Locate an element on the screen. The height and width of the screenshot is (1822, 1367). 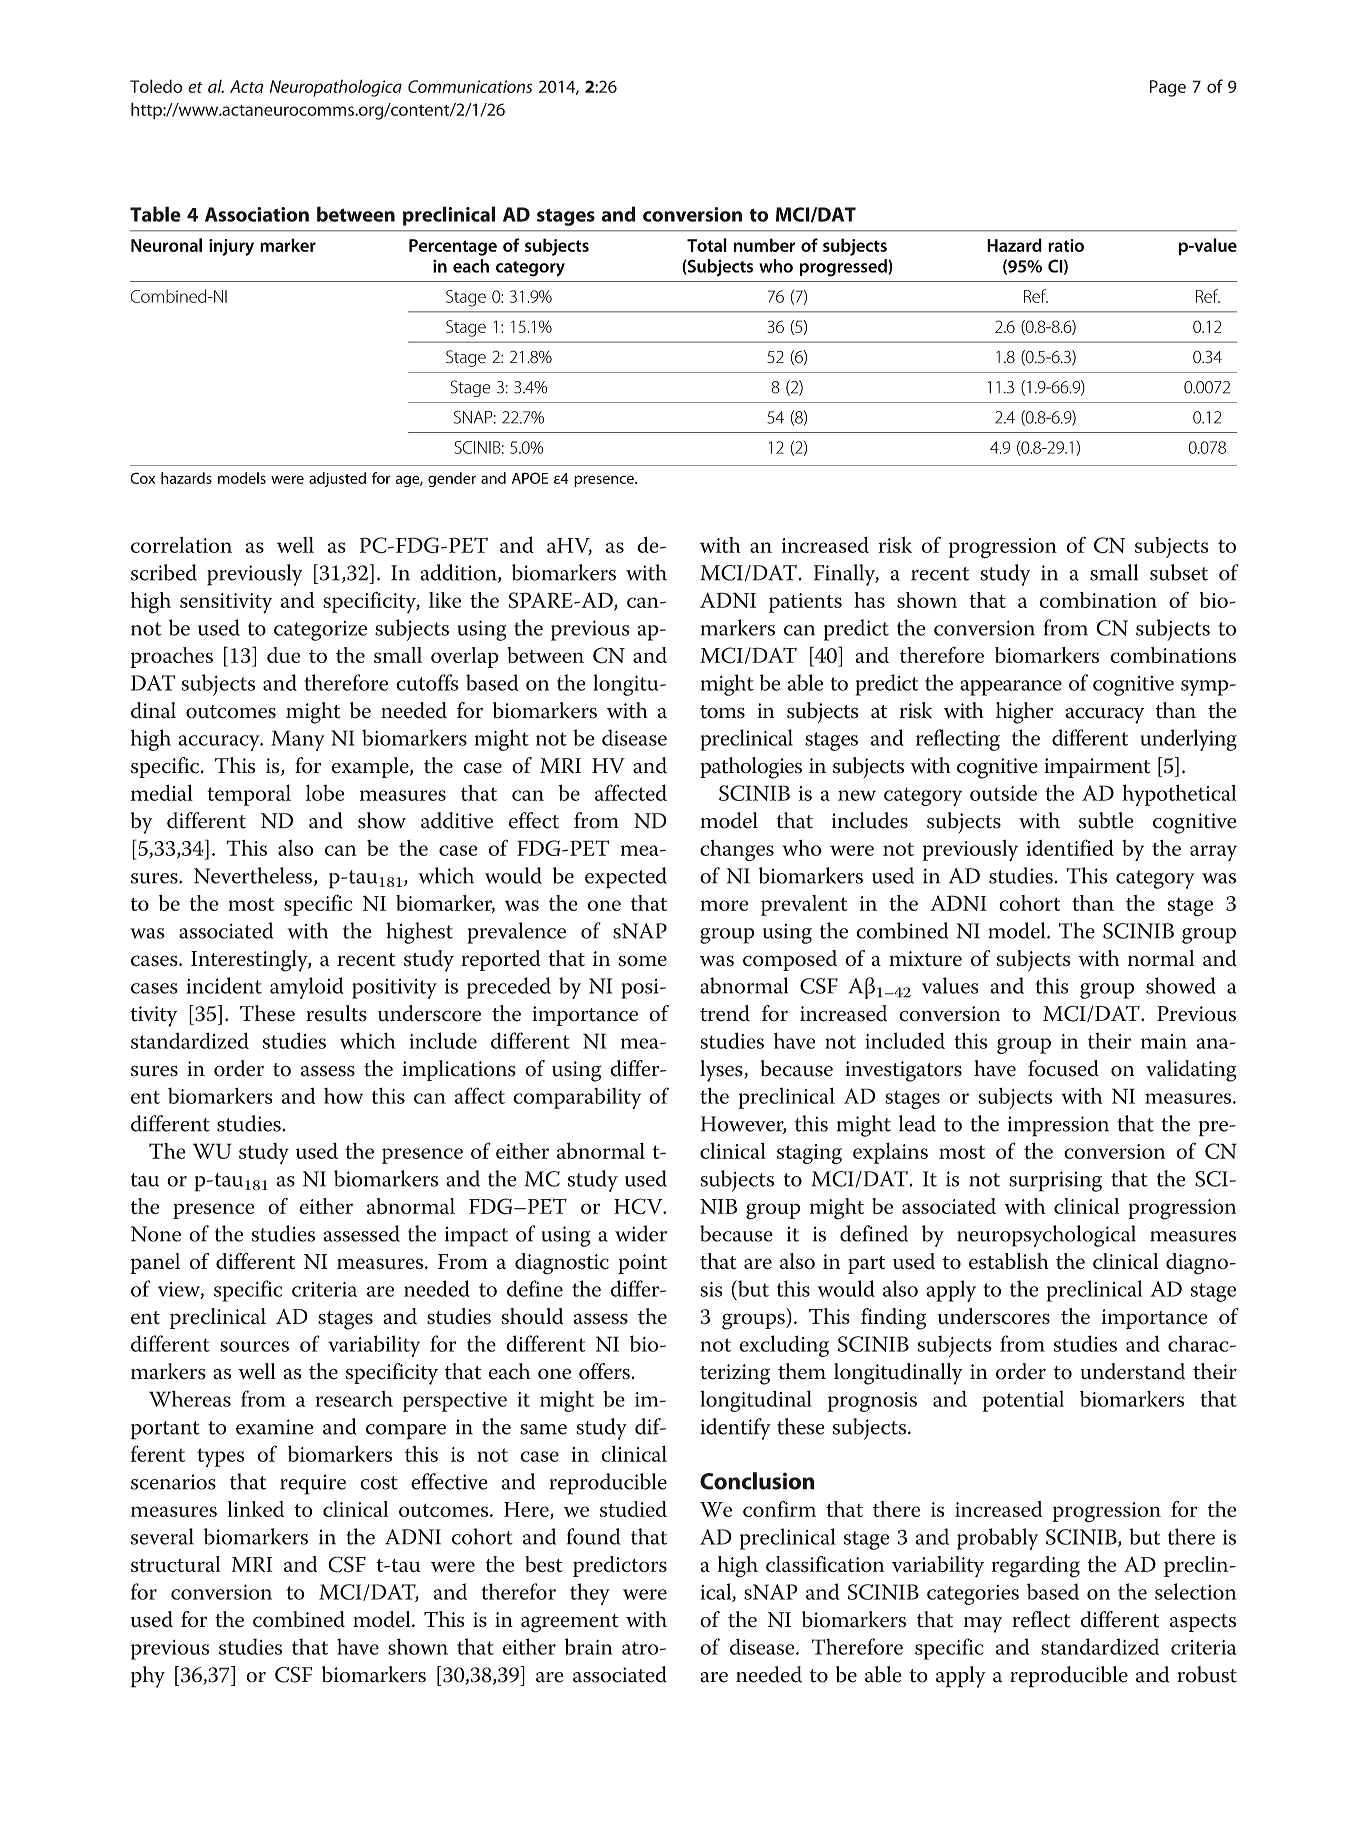
understand is located at coordinates (1132, 1371).
